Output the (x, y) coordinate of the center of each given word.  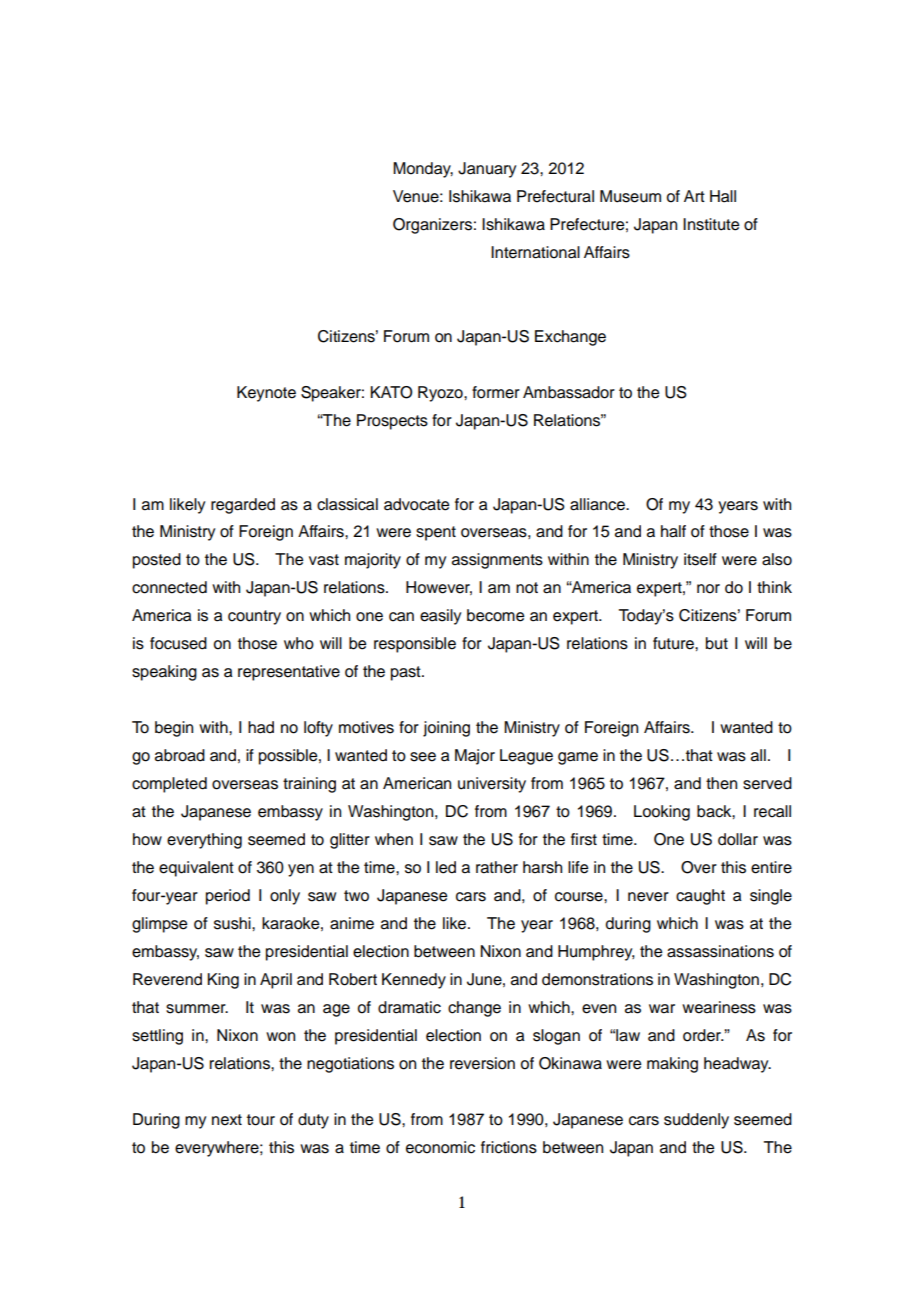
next (227, 1120)
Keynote (266, 394)
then (721, 783)
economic (440, 1147)
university (492, 785)
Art (694, 196)
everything (204, 841)
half (673, 531)
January (487, 170)
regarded (243, 506)
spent (436, 533)
